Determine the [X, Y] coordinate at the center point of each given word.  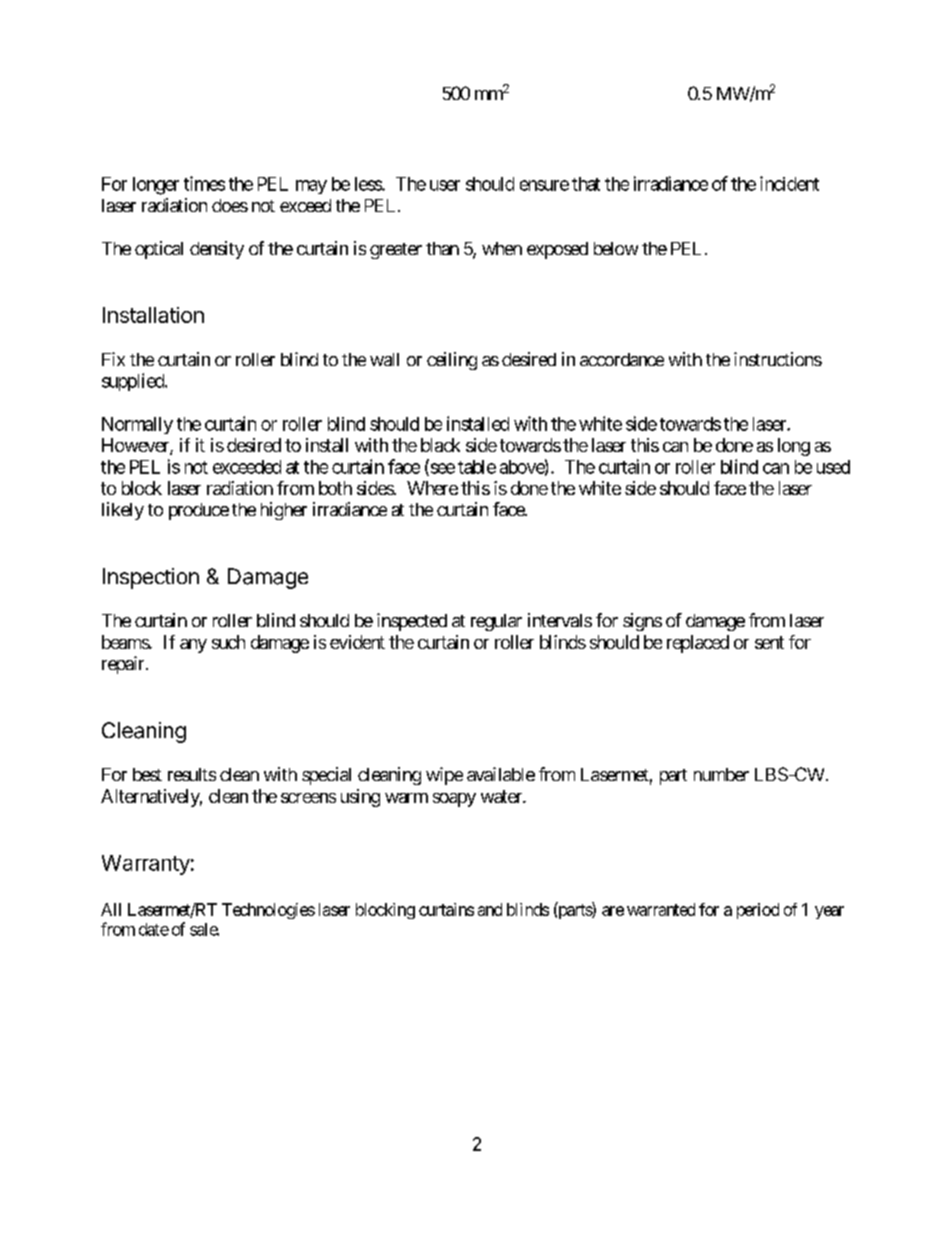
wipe [444, 776]
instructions [778, 359]
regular [496, 622]
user [445, 185]
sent [769, 642]
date [154, 929]
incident [789, 183]
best [147, 774]
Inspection [151, 578]
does [230, 205]
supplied [134, 382]
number [721, 774]
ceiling [452, 361]
